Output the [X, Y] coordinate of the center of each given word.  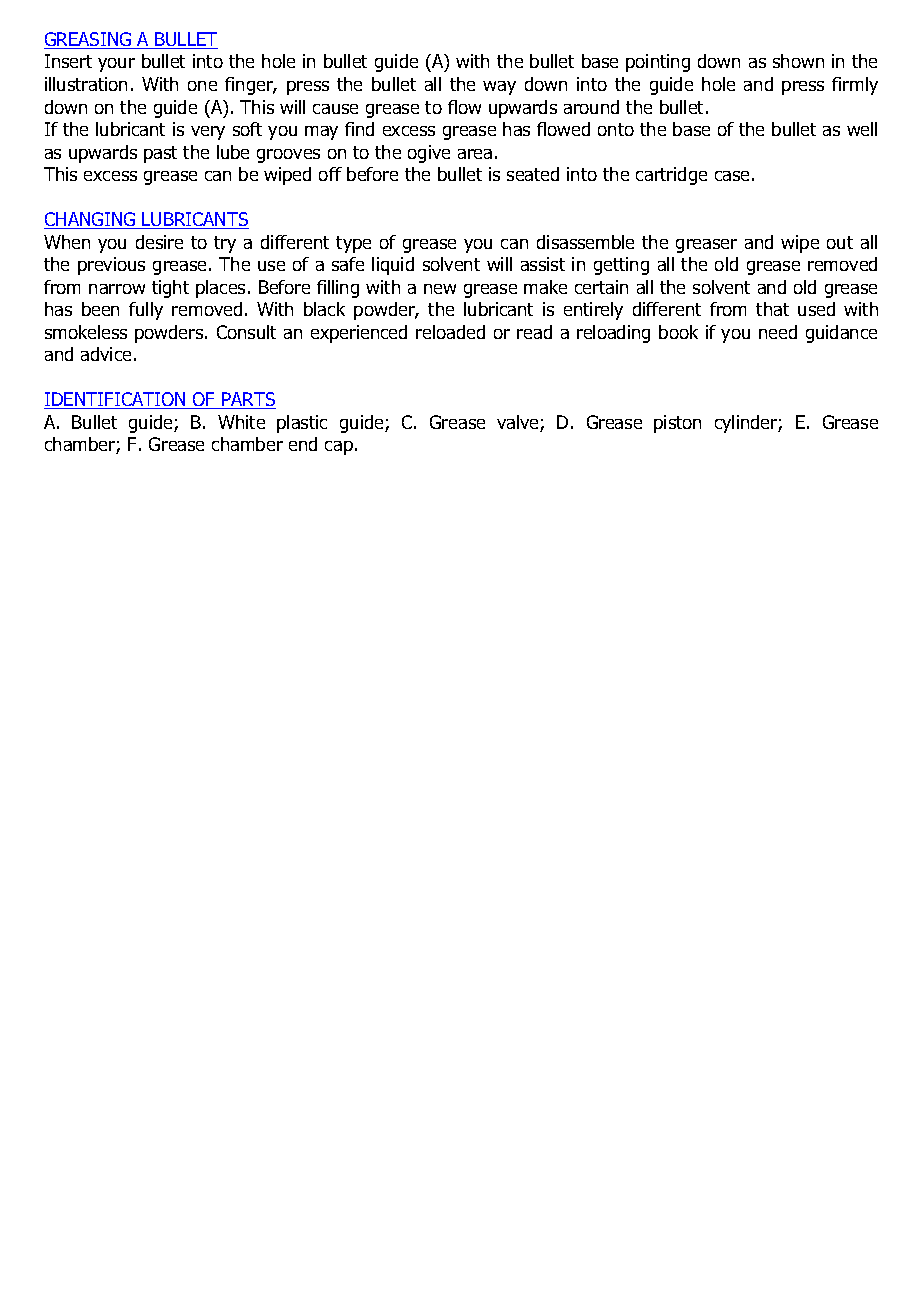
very [208, 133]
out [840, 242]
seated [533, 174]
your [116, 65]
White [241, 422]
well [862, 129]
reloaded [450, 332]
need [778, 332]
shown [798, 61]
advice [106, 354]
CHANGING [90, 220]
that [772, 309]
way [499, 88]
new [440, 289]
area [475, 154]
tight [170, 289]
